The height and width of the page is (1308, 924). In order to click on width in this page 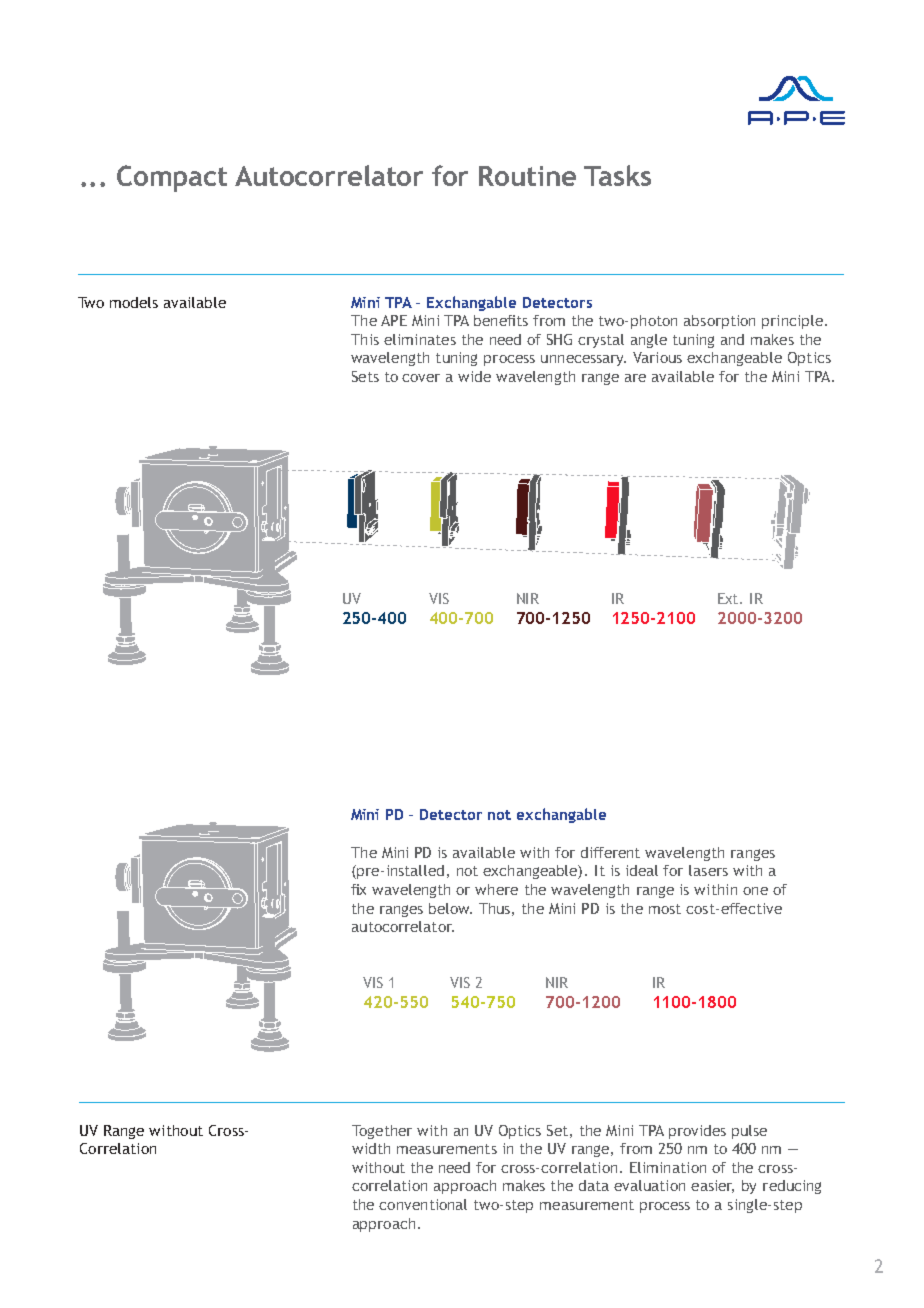, I will do `click(371, 1148)`.
